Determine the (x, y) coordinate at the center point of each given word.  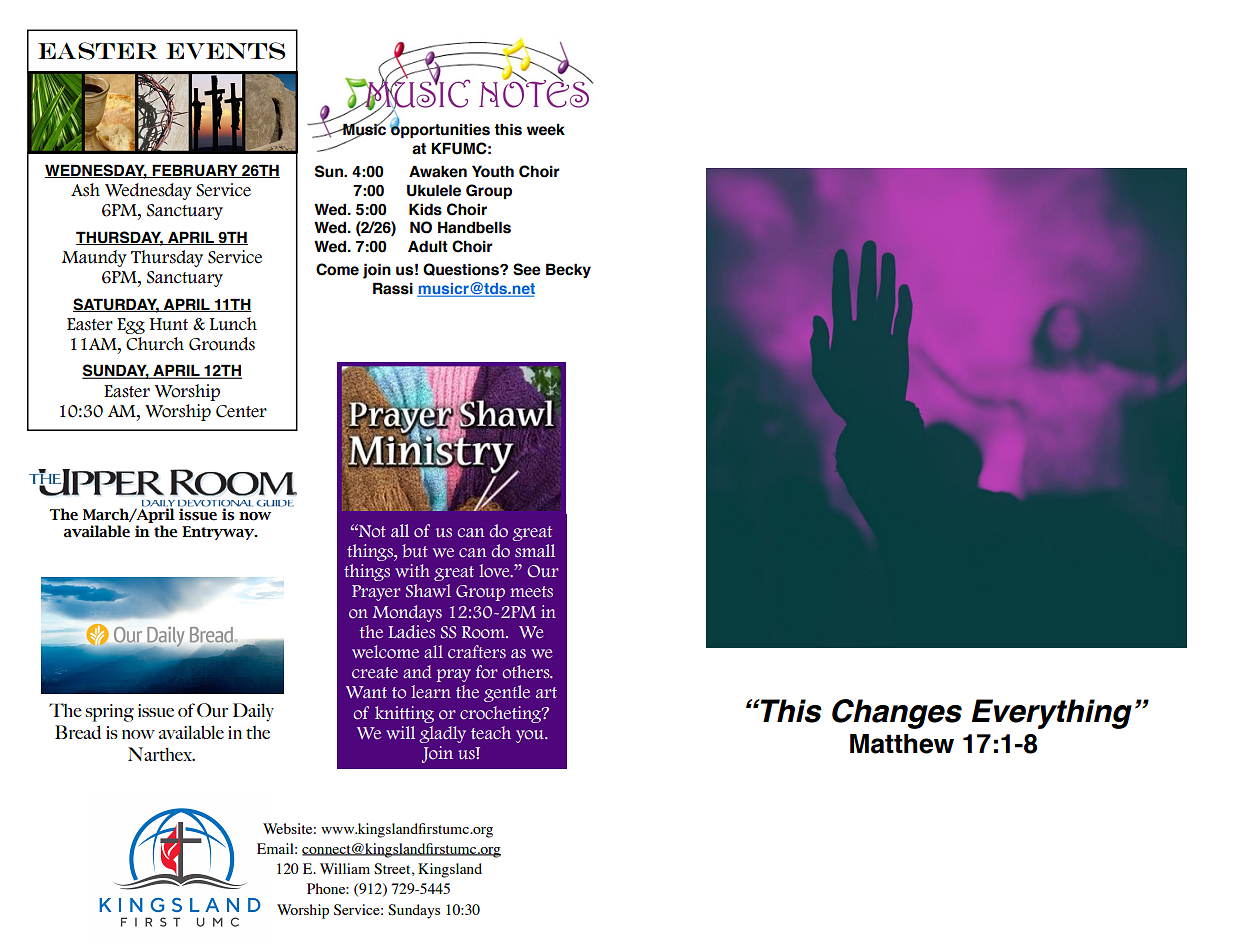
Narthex (161, 754)
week (546, 129)
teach (491, 733)
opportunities (440, 130)
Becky (568, 270)
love (495, 571)
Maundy (94, 258)
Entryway (219, 533)
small (535, 551)
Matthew (902, 744)
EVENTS (226, 51)
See (527, 269)
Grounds (222, 344)
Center (241, 411)
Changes (897, 714)
